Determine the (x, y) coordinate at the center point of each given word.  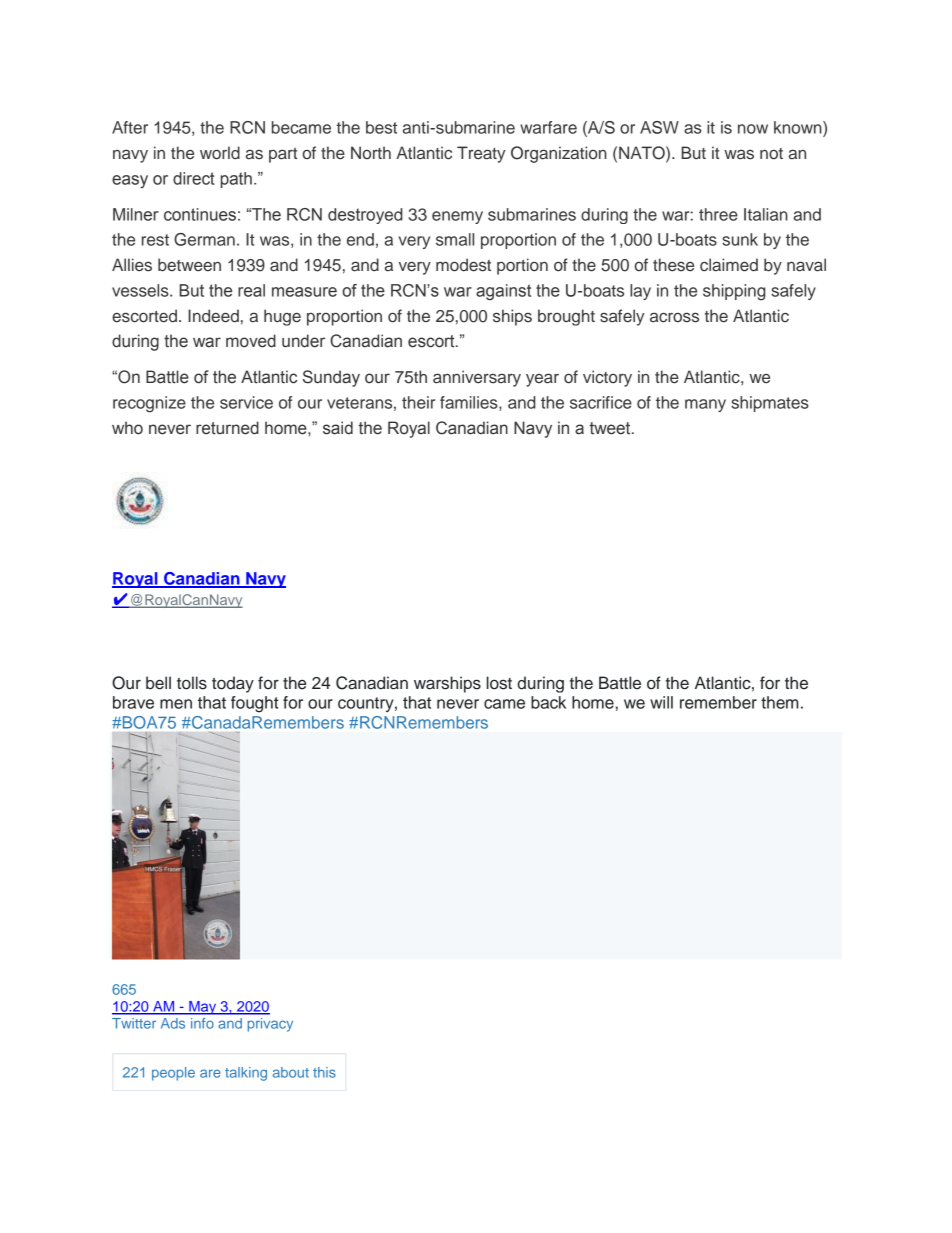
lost (499, 683)
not (771, 153)
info (202, 1023)
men (176, 704)
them (780, 702)
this (324, 1072)
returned (227, 428)
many (705, 405)
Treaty (481, 154)
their (418, 402)
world (220, 153)
